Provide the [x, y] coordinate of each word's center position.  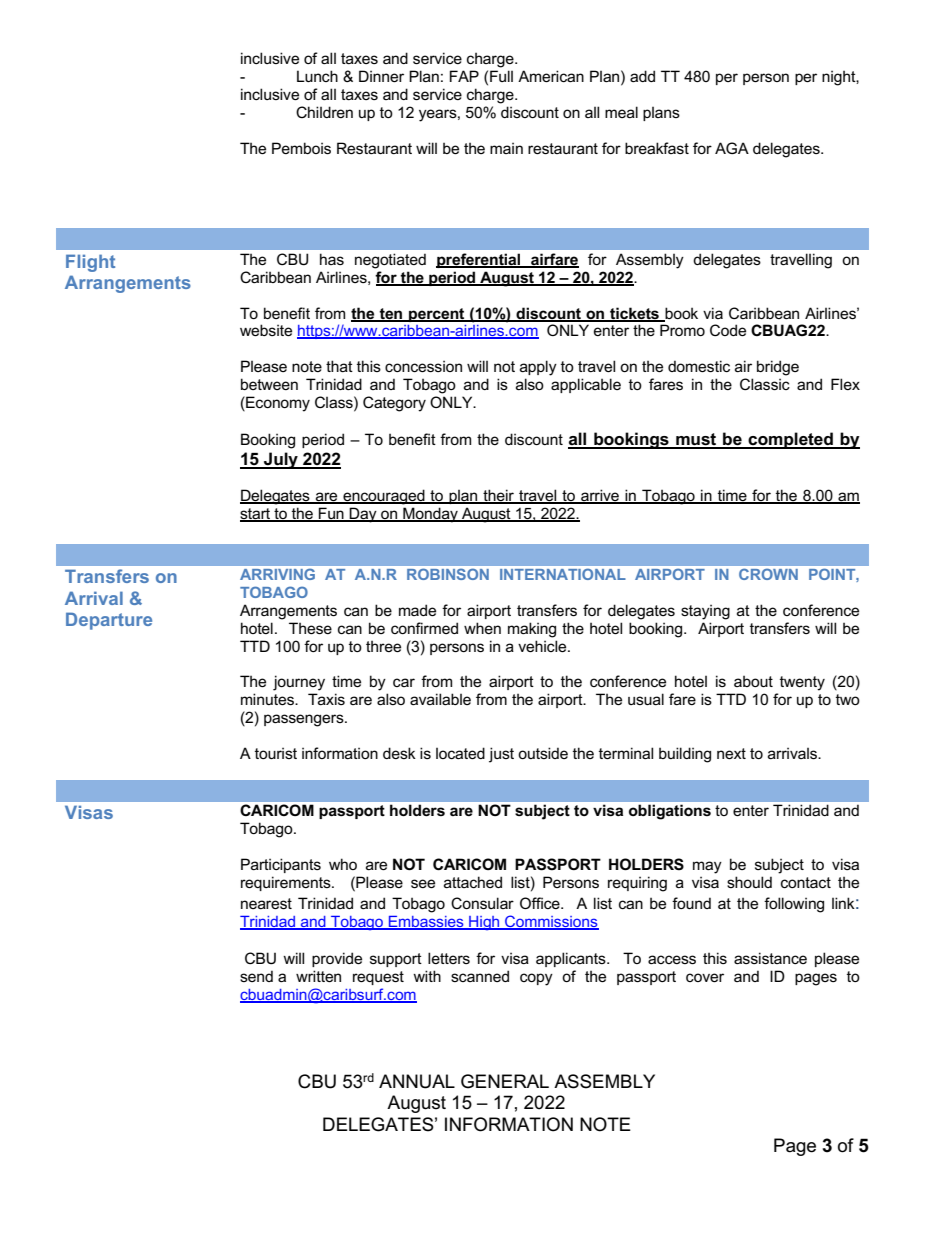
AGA [732, 148]
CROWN [768, 574]
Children [324, 112]
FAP [464, 76]
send [256, 976]
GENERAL [505, 1081]
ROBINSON [448, 574]
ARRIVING [277, 574]
